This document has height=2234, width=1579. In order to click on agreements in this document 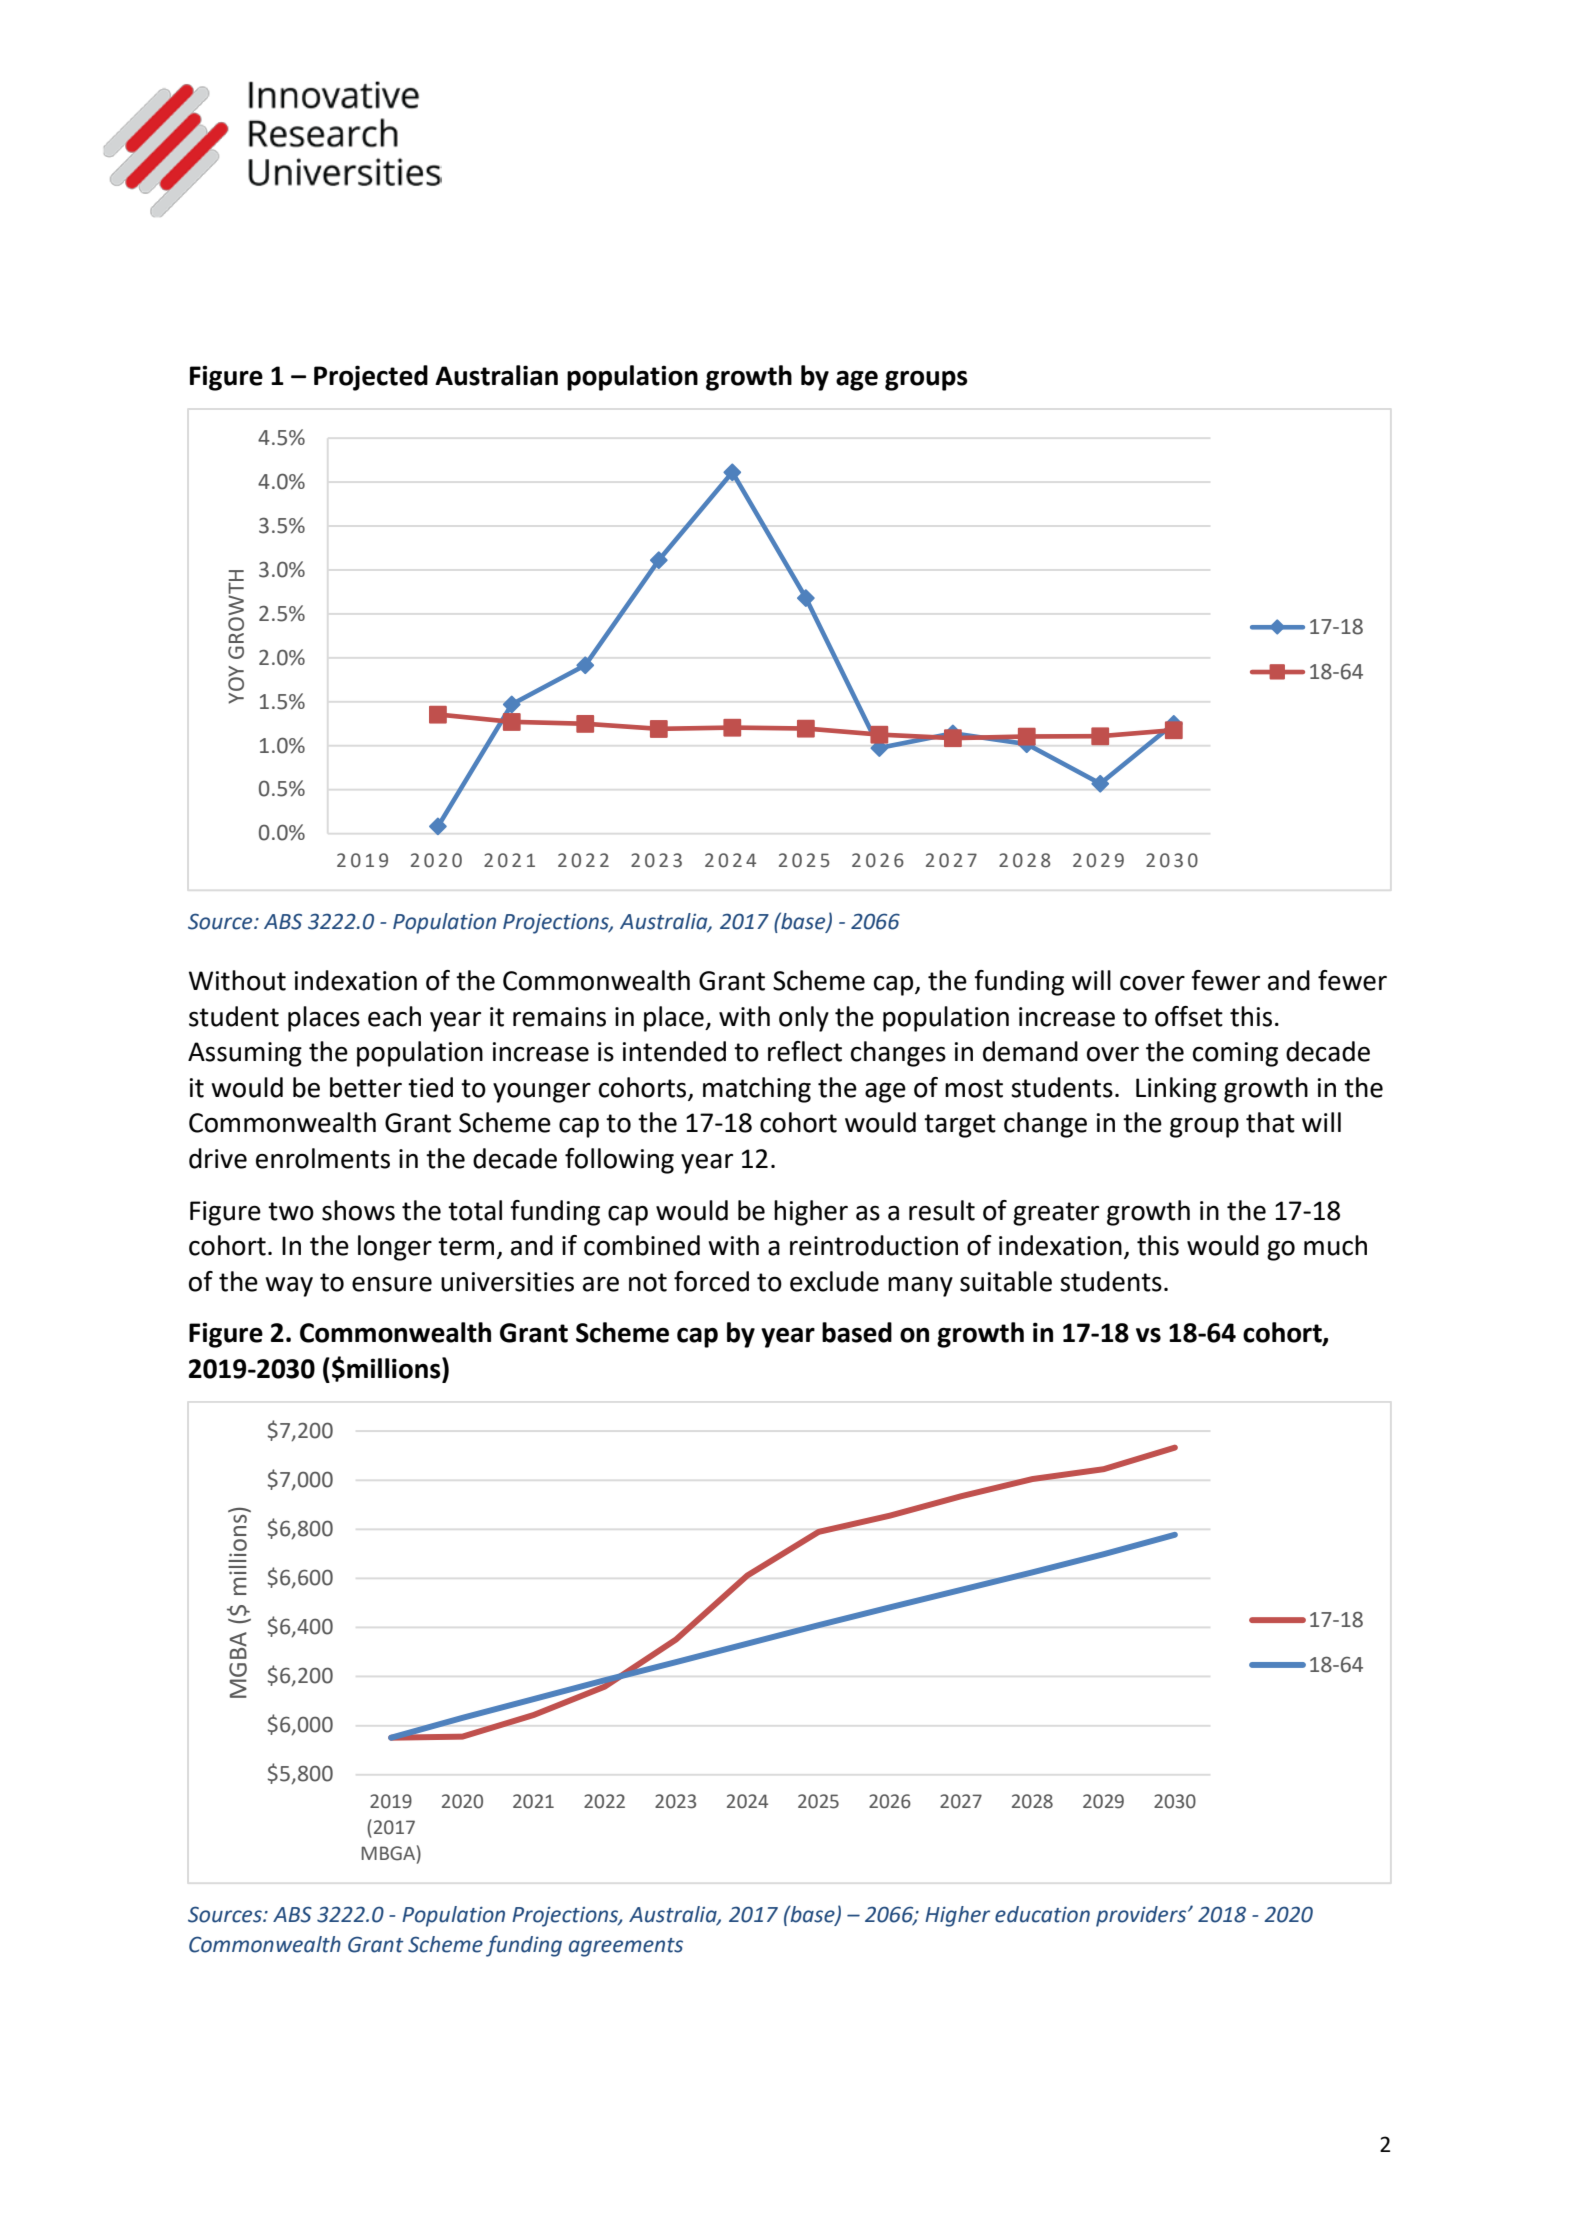, I will do `click(626, 1947)`.
